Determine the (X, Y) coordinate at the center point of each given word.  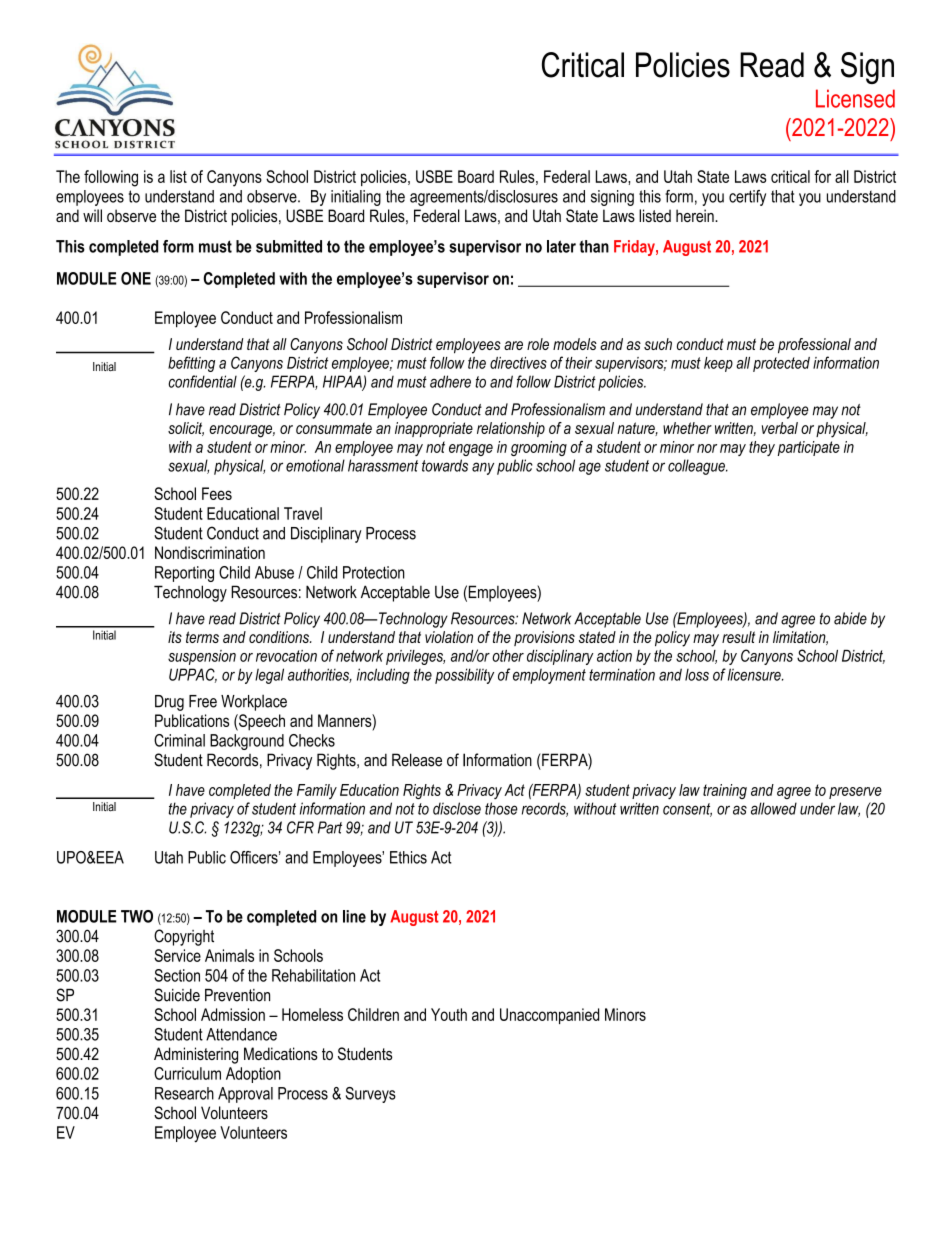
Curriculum (187, 1073)
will (92, 215)
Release (417, 760)
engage (471, 450)
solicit (186, 429)
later (561, 246)
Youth (449, 1014)
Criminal (179, 740)
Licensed (855, 98)
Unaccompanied (549, 1016)
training (725, 791)
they (762, 448)
